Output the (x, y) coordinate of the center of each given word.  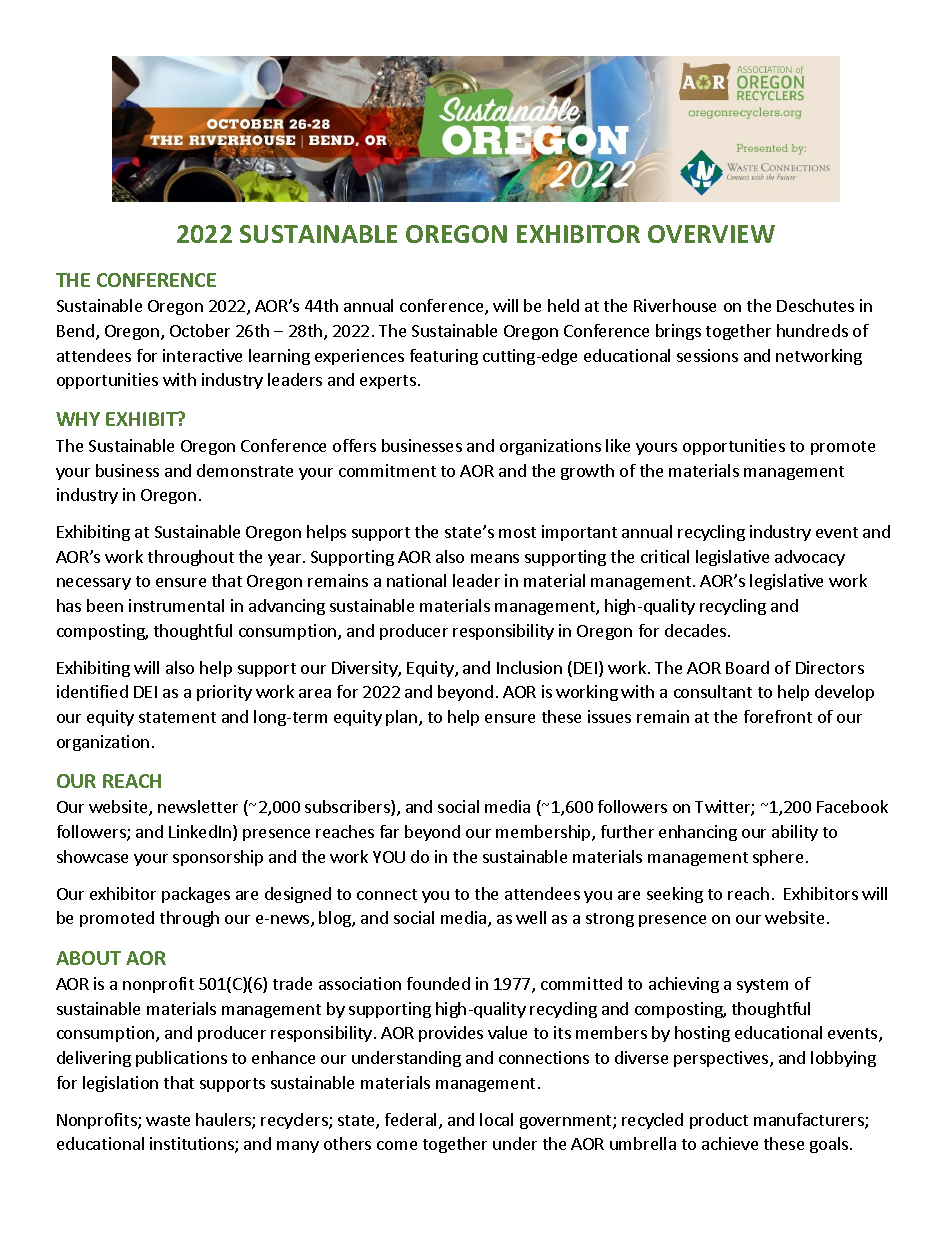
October (200, 330)
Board (747, 667)
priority (224, 693)
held (563, 305)
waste (168, 1120)
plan (403, 718)
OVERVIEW (711, 234)
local (496, 1119)
